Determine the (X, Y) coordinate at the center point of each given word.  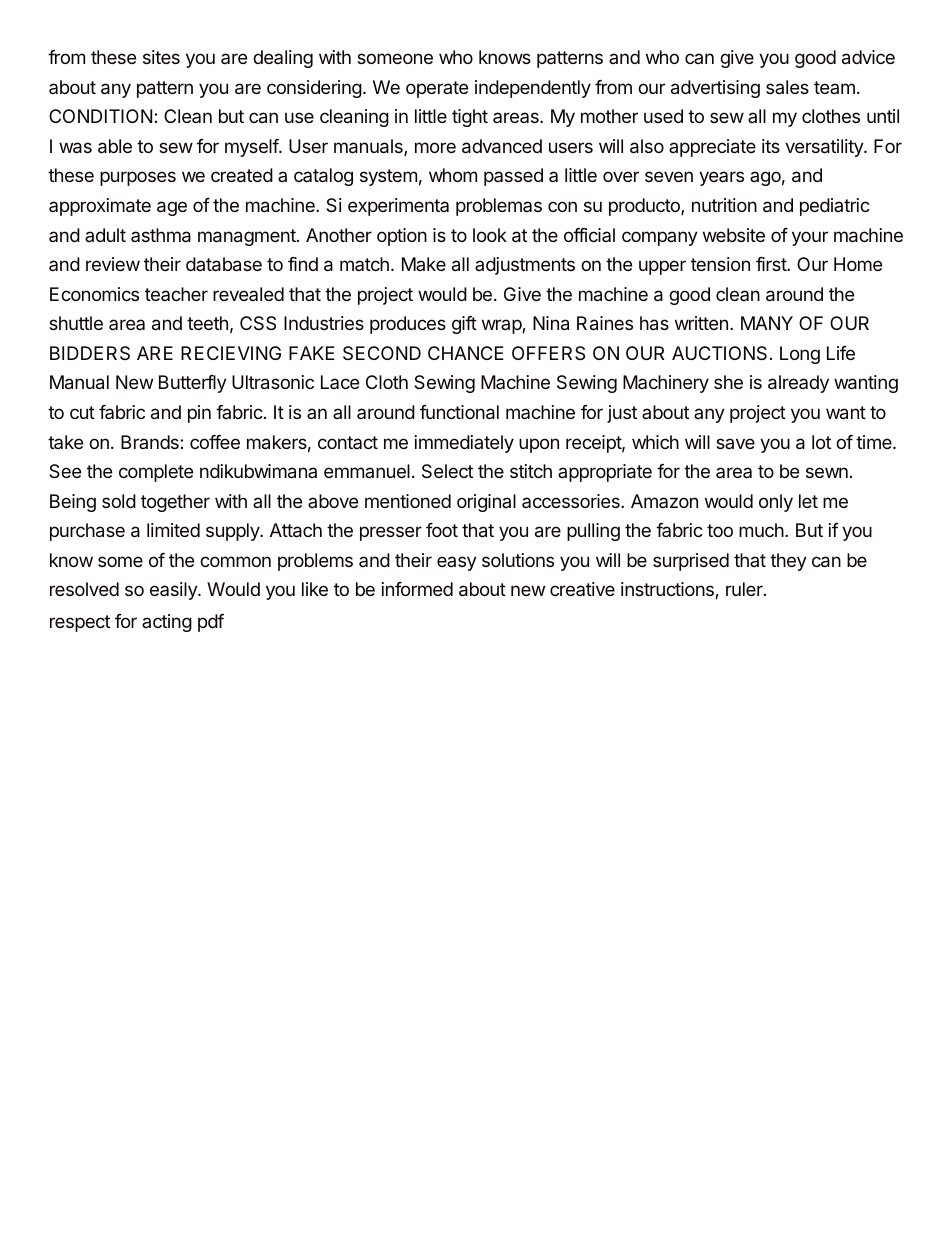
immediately (464, 444)
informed (417, 589)
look (490, 235)
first (772, 264)
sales (787, 87)
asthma (161, 235)
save (735, 443)
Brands (150, 442)
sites (161, 57)
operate (437, 89)
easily (174, 591)
